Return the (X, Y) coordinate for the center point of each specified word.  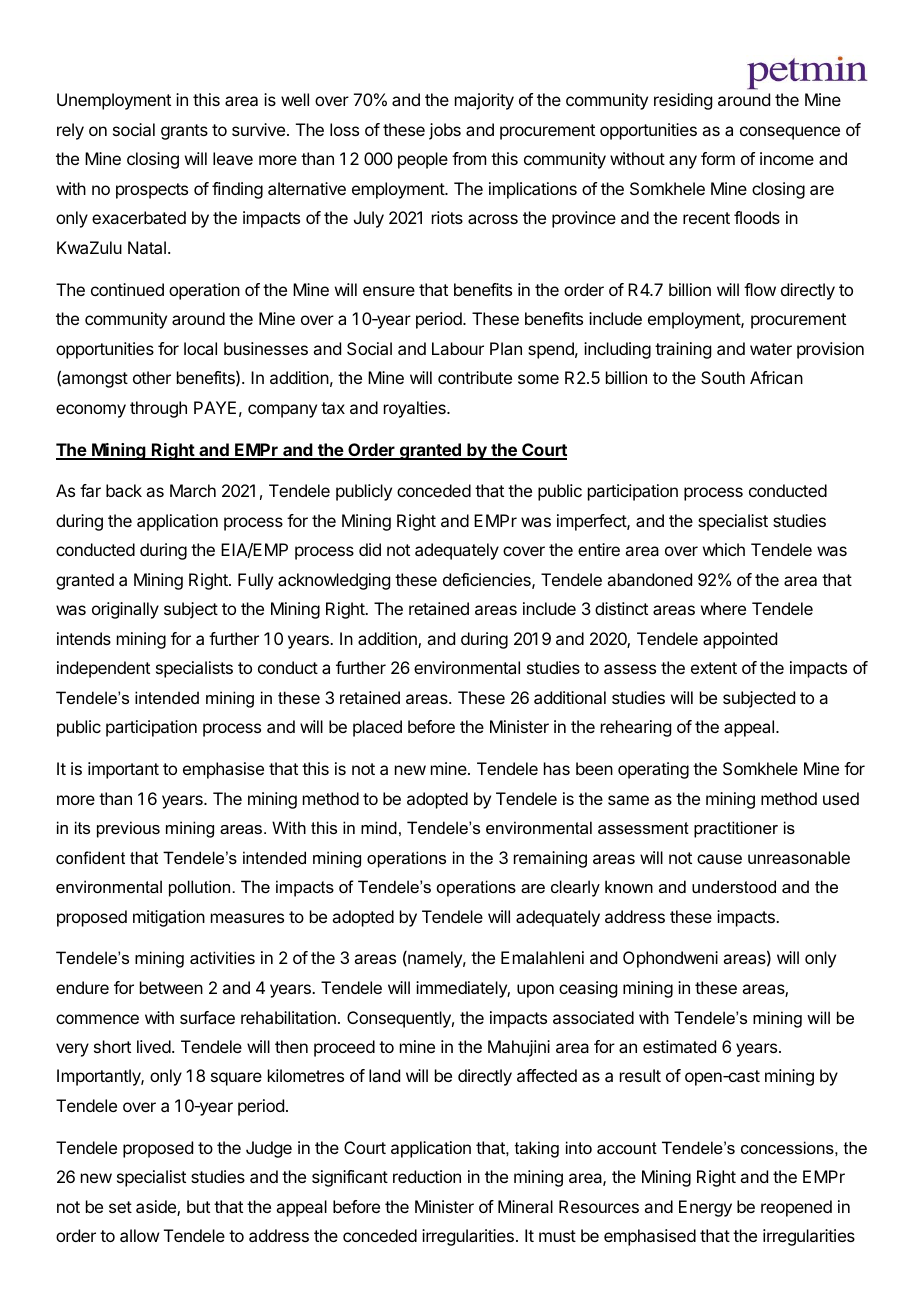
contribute (475, 377)
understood (734, 886)
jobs (445, 131)
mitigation (169, 918)
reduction (427, 1176)
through (158, 409)
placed (377, 728)
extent (714, 668)
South (723, 377)
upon (535, 991)
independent (103, 669)
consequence (790, 133)
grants (184, 132)
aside (157, 1208)
